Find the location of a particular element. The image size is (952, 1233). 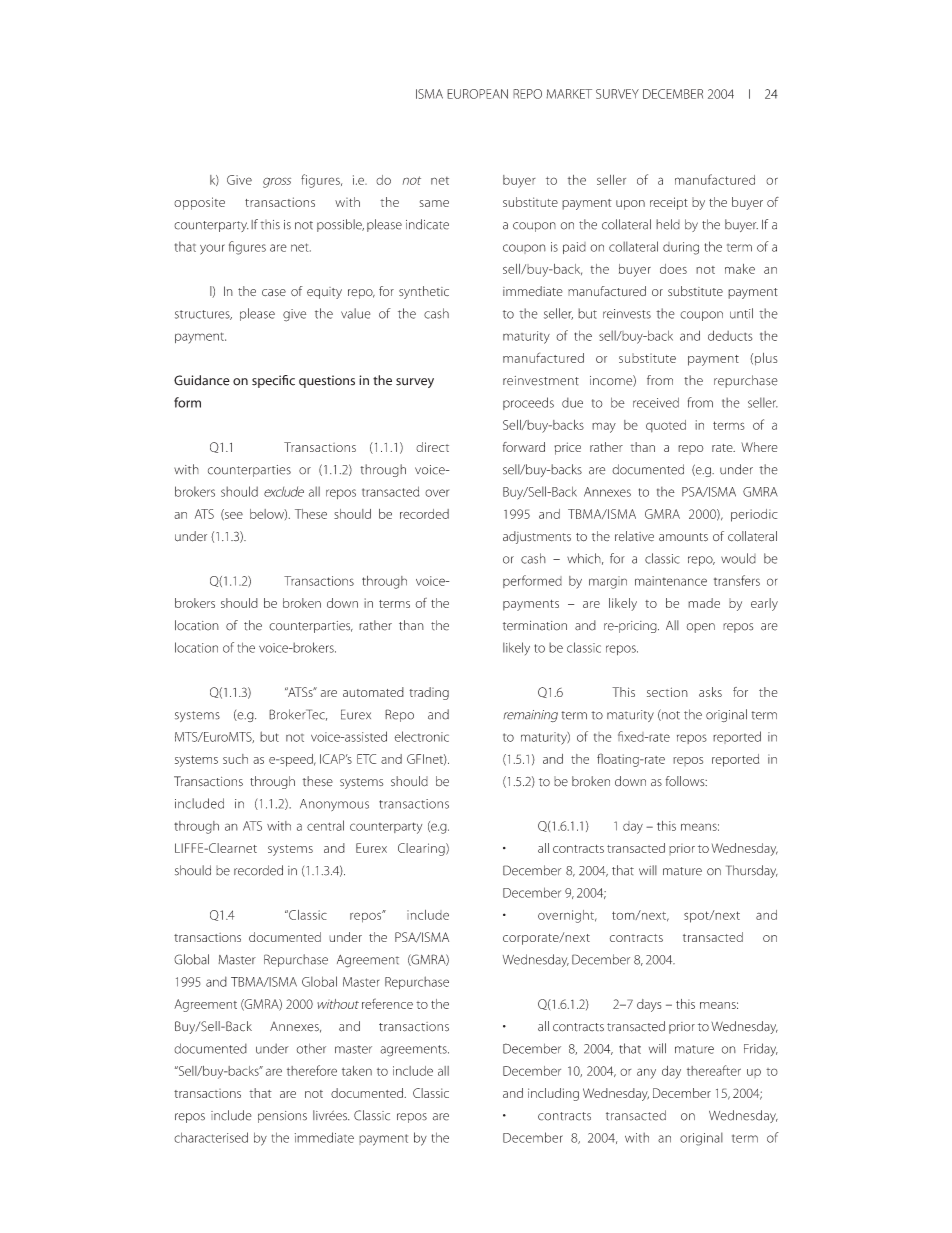

opposite is located at coordinates (199, 203).
